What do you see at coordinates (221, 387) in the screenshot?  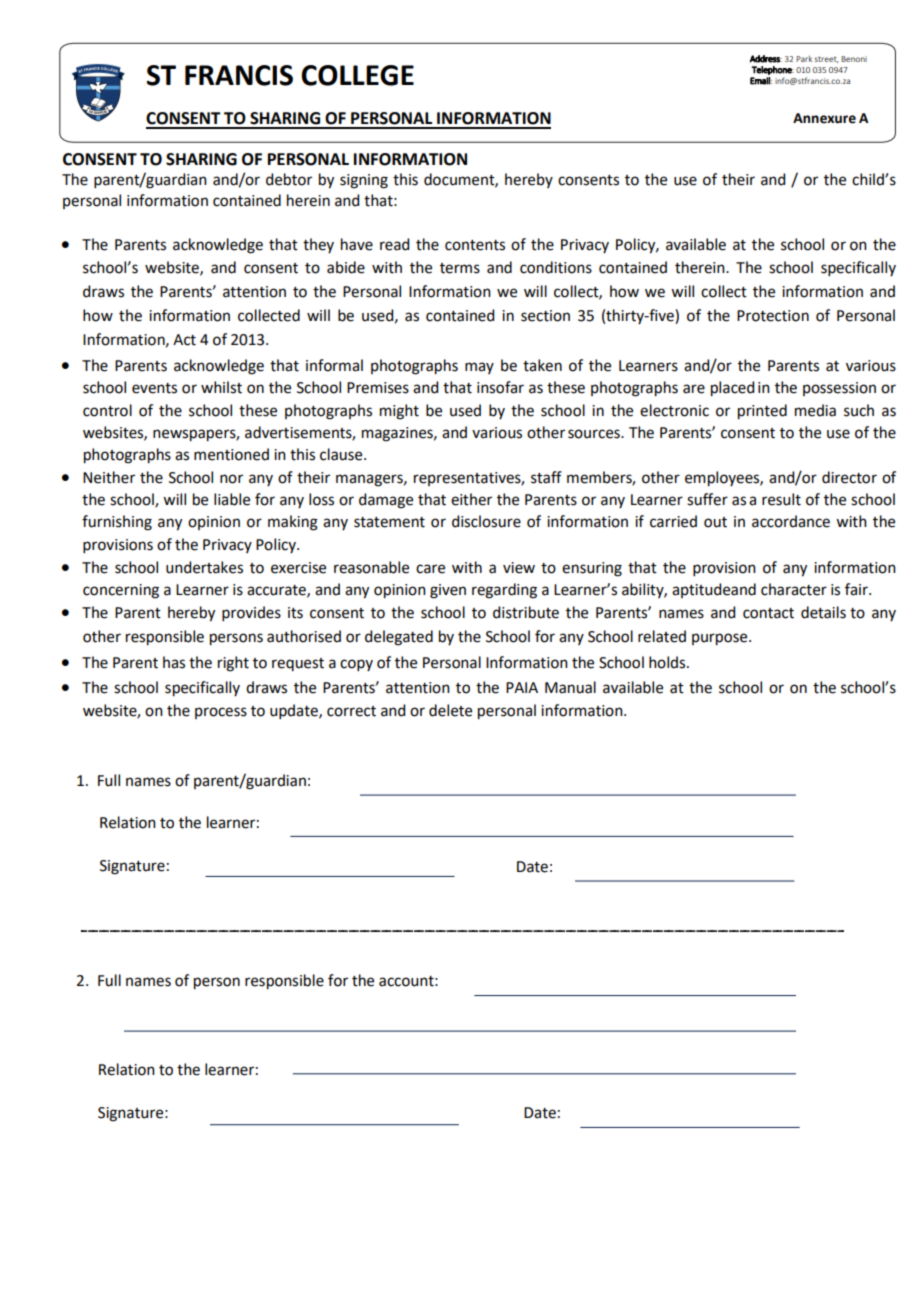 I see `whilst` at bounding box center [221, 387].
